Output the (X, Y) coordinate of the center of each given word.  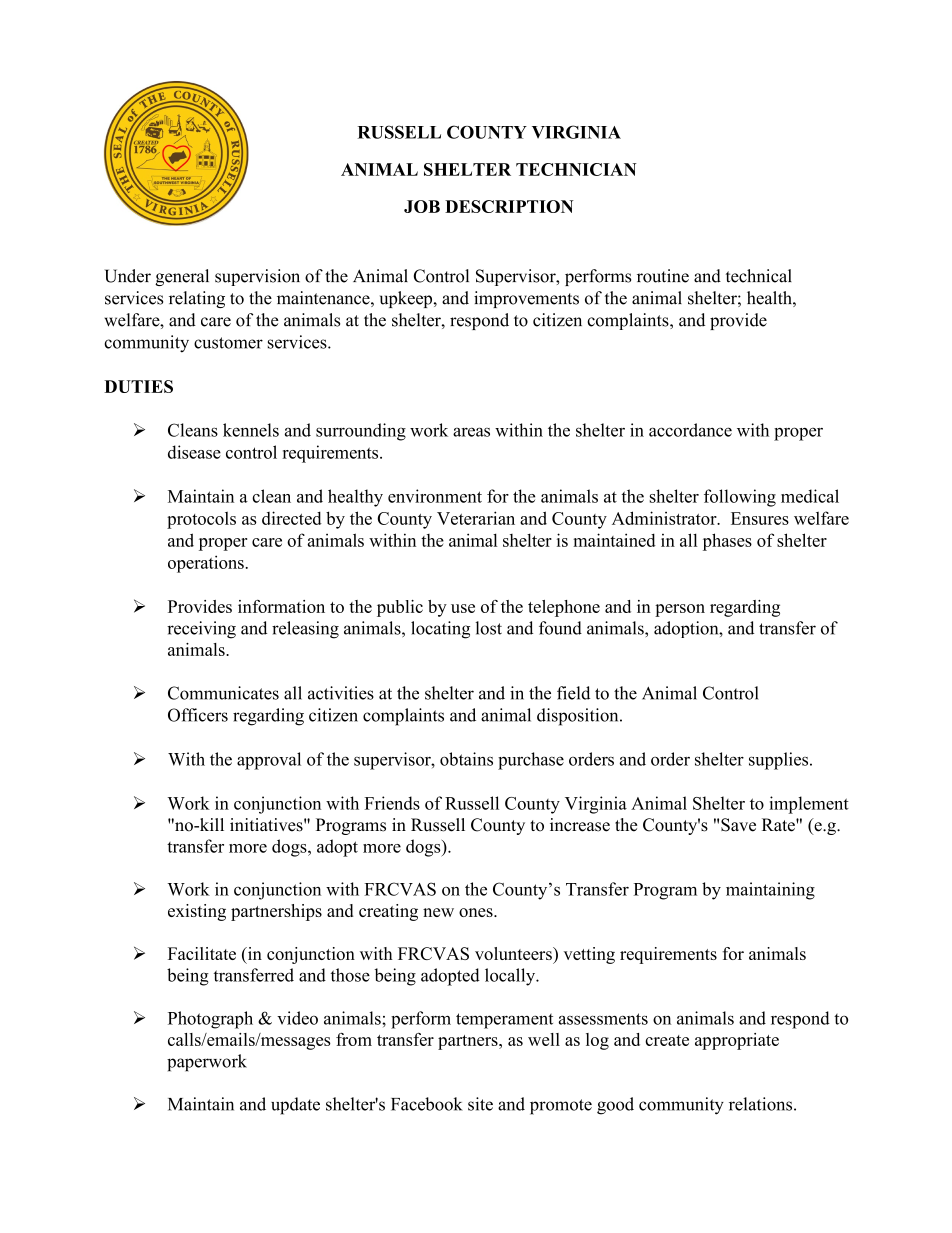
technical (759, 276)
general (182, 277)
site (480, 1104)
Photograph (210, 1020)
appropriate (737, 1041)
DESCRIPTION (509, 206)
